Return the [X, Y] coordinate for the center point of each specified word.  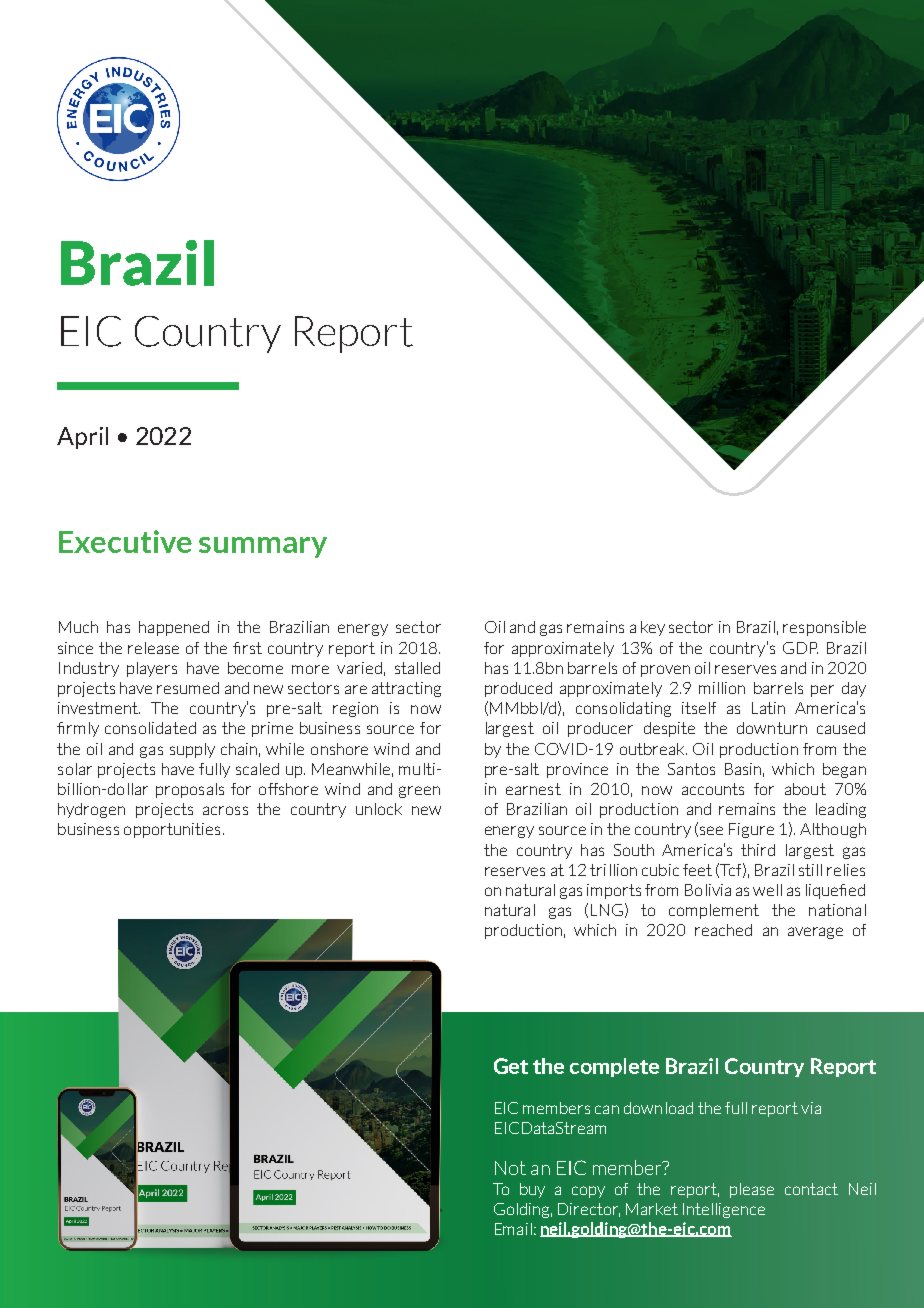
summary [263, 547]
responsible [824, 628]
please [752, 1190]
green [419, 792]
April [82, 438]
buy [532, 1190]
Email [513, 1229]
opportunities [172, 830]
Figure [751, 830]
